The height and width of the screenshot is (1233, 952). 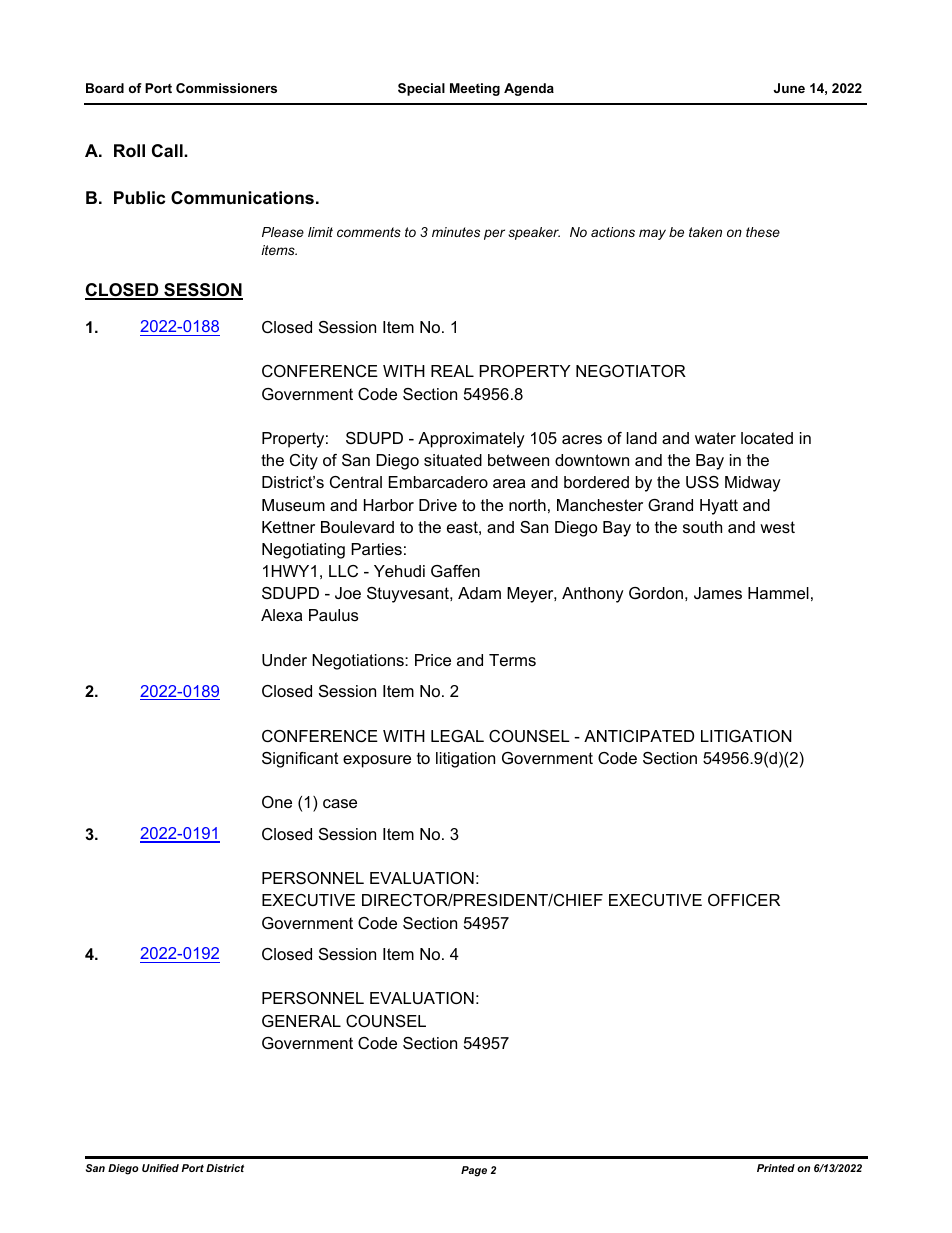 I want to click on Call, so click(x=168, y=151).
